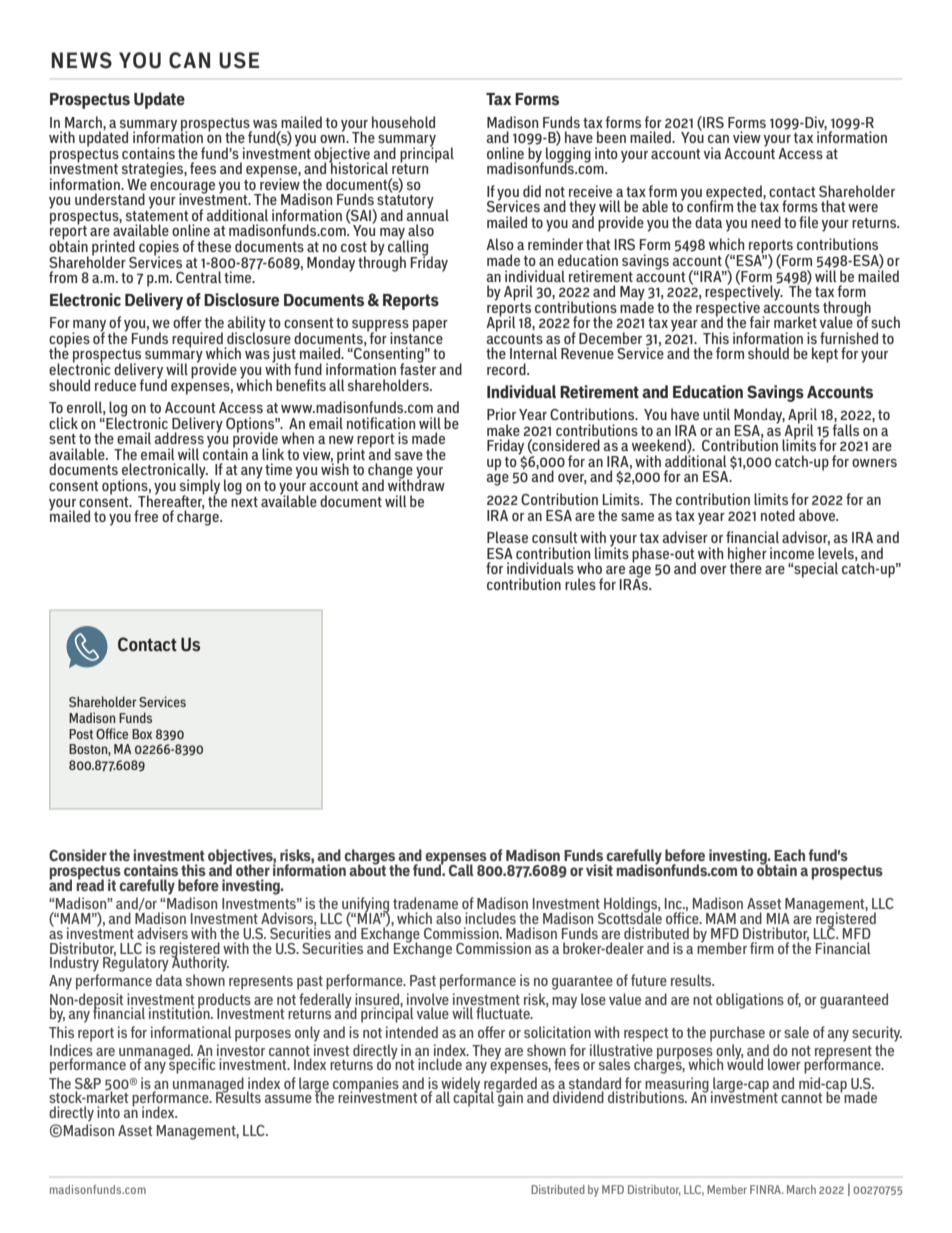 This screenshot has height=1233, width=952. I want to click on income, so click(792, 553).
